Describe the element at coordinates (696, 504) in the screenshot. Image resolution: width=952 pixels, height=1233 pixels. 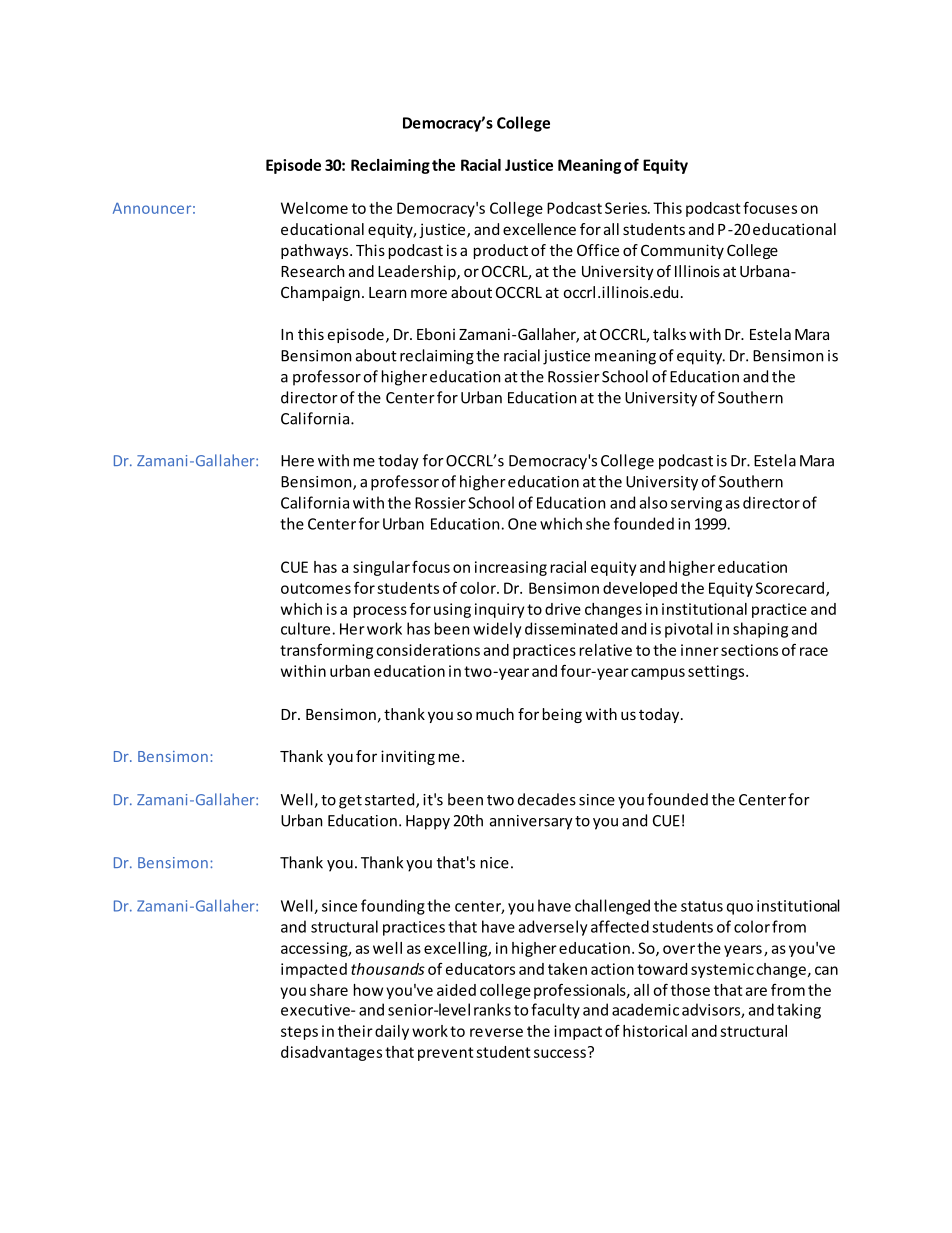
I see `serving` at that location.
